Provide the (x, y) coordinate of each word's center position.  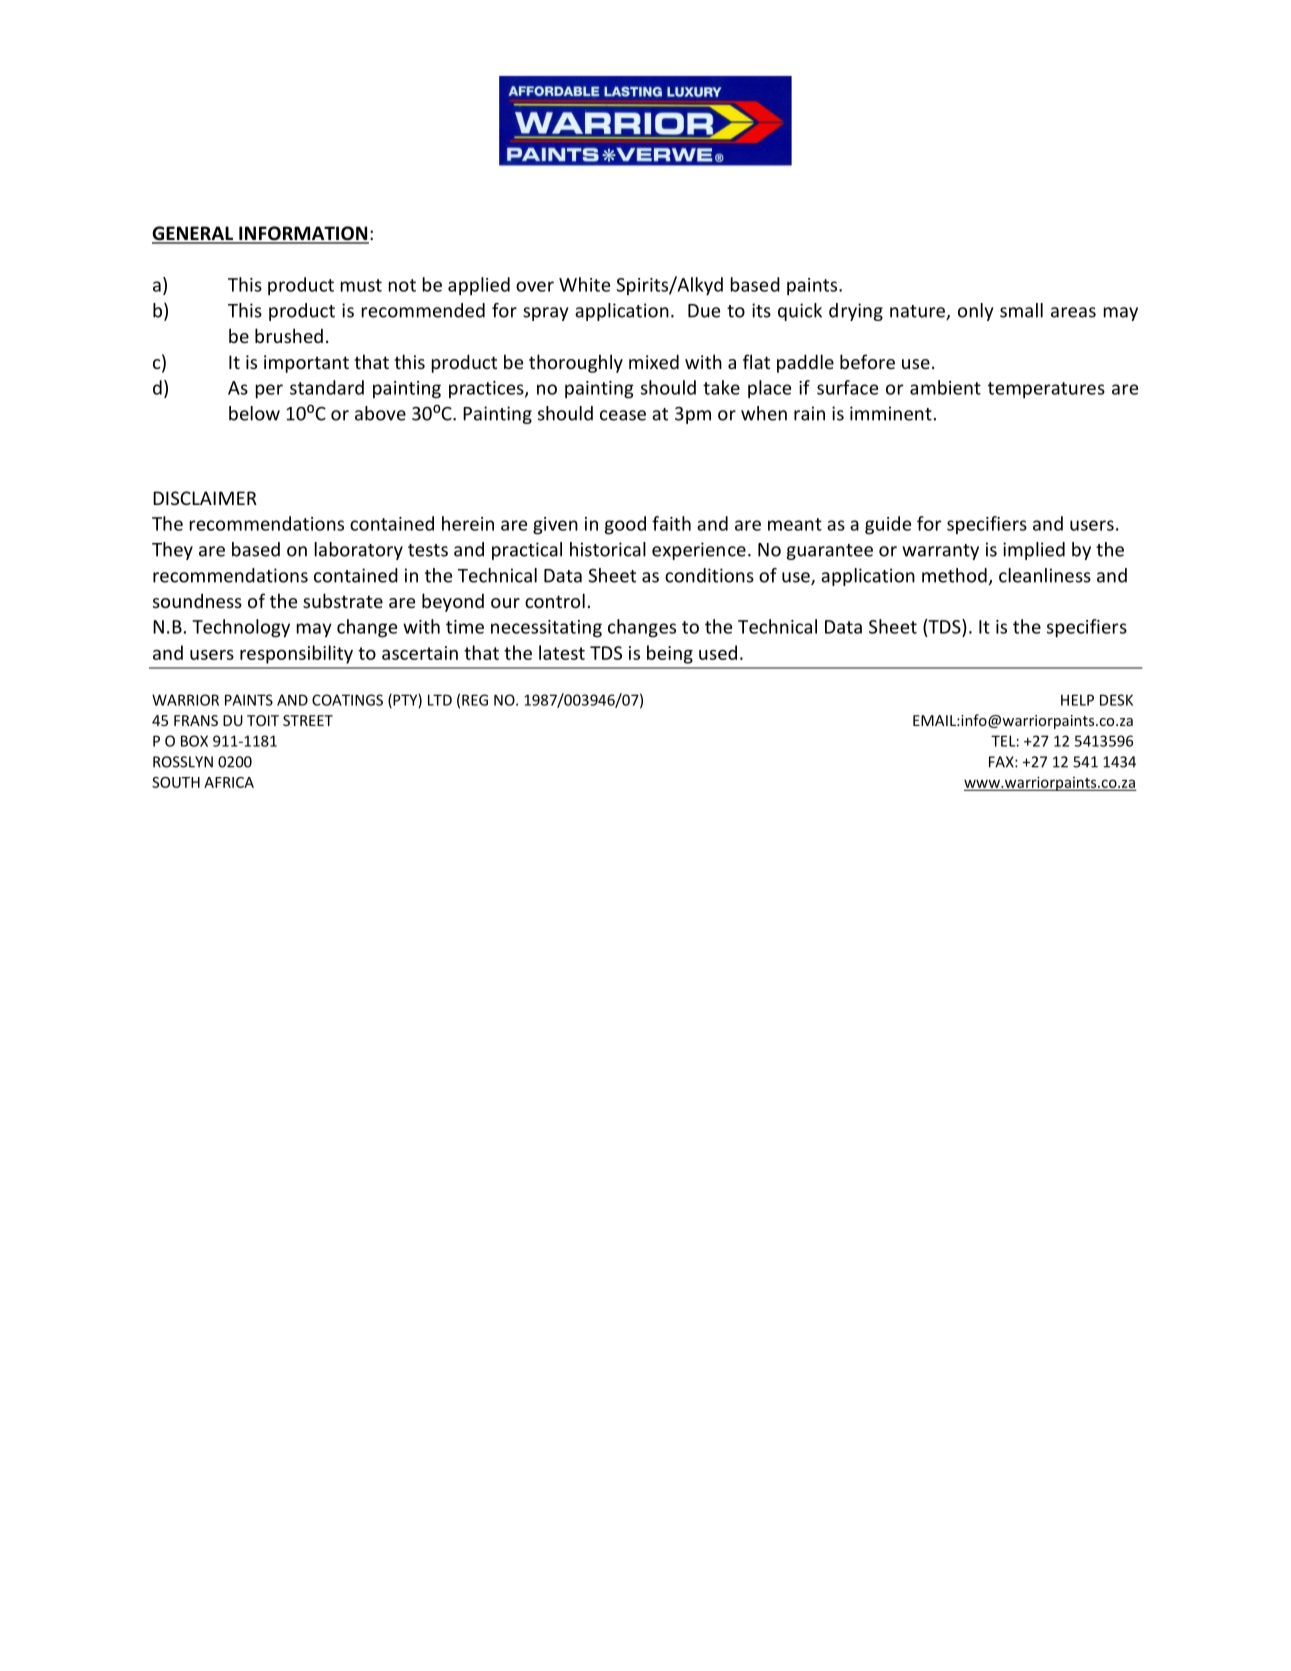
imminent (891, 413)
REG (475, 700)
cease (623, 415)
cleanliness (1045, 575)
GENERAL (193, 234)
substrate (343, 600)
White (584, 284)
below (254, 413)
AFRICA (229, 782)
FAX (1002, 762)
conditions (709, 575)
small (1021, 310)
